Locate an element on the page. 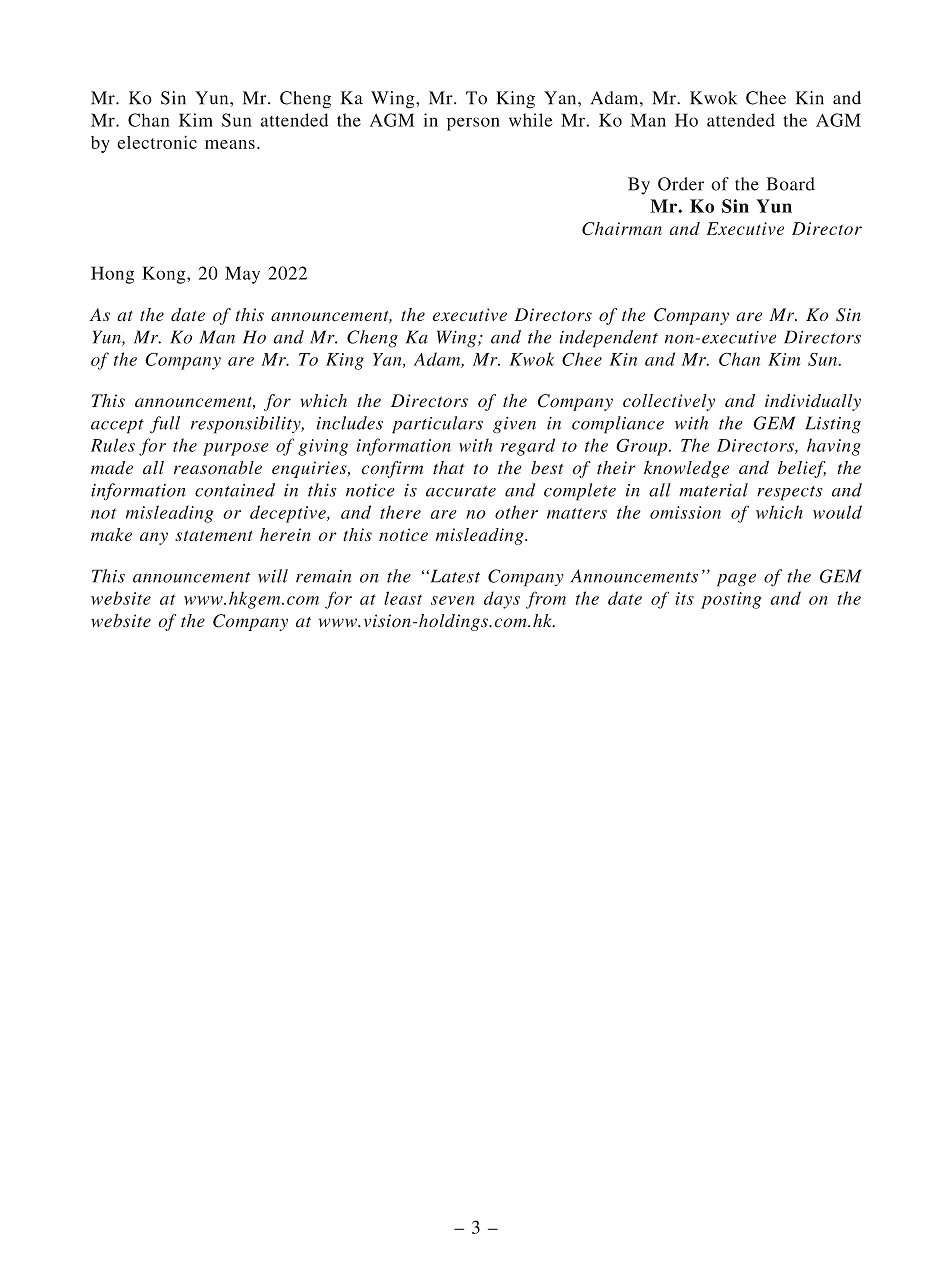 The width and height of the image is (952, 1270). seven is located at coordinates (452, 600).
